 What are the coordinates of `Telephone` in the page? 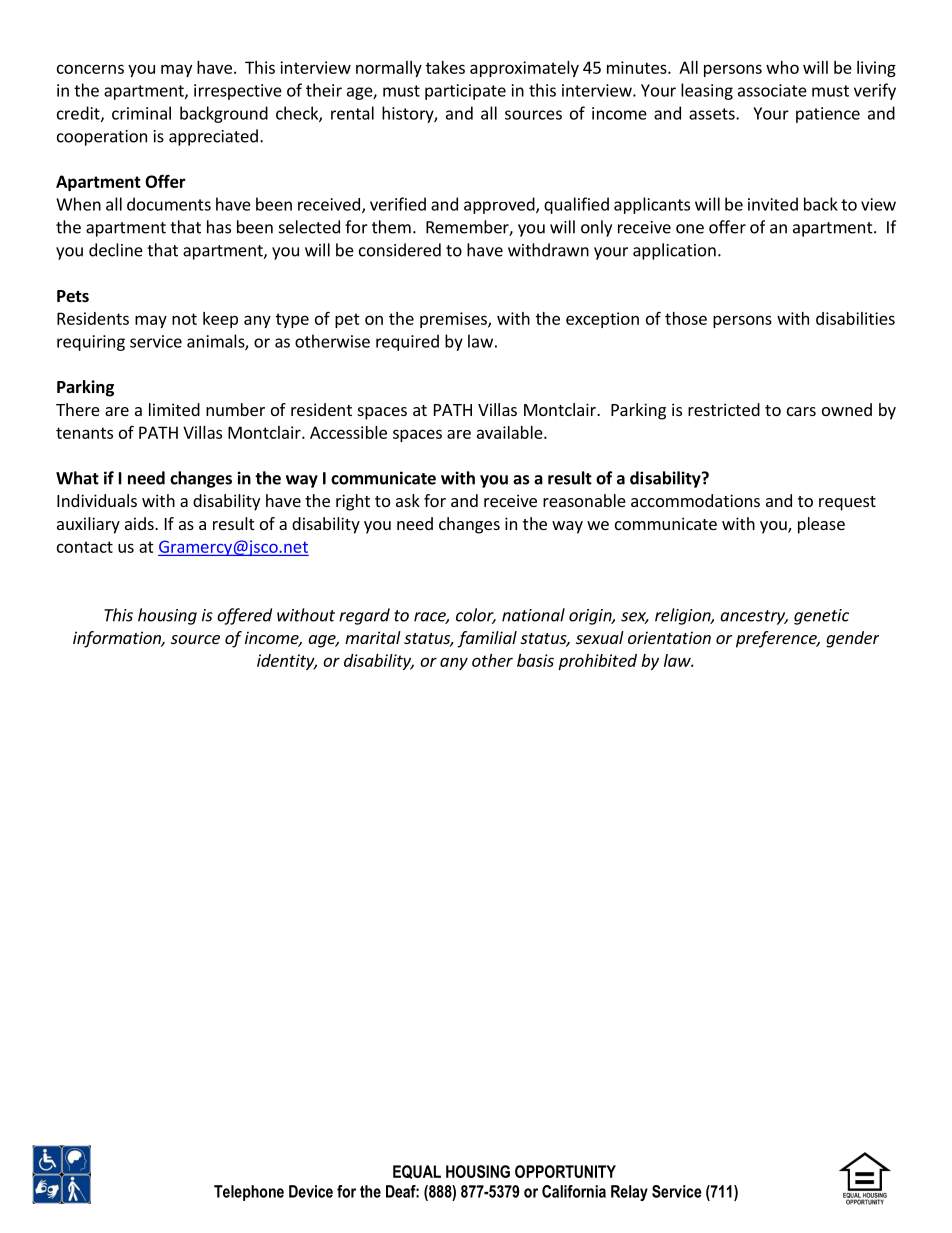 It's located at (249, 1193).
